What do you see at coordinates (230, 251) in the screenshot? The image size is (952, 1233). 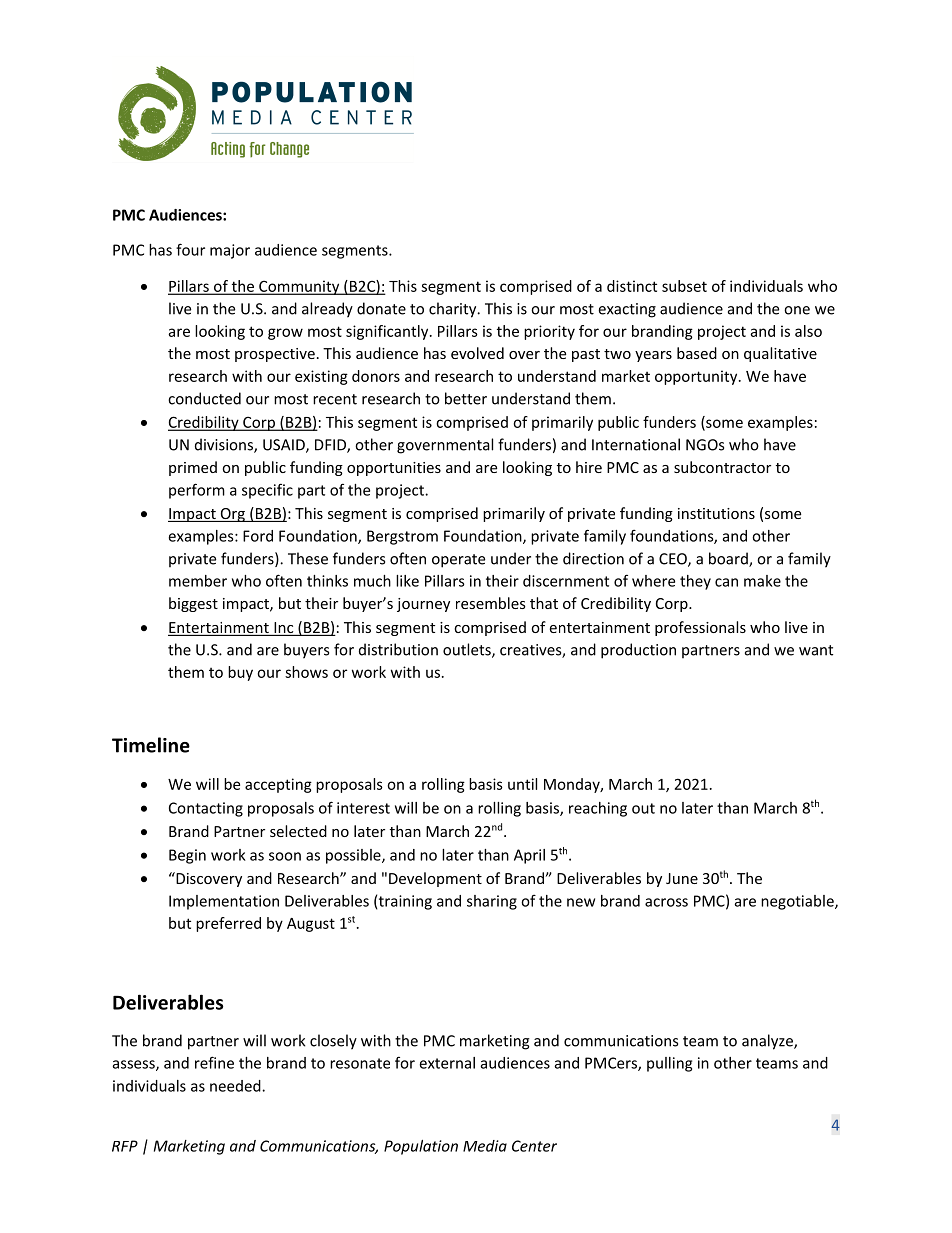 I see `major` at bounding box center [230, 251].
